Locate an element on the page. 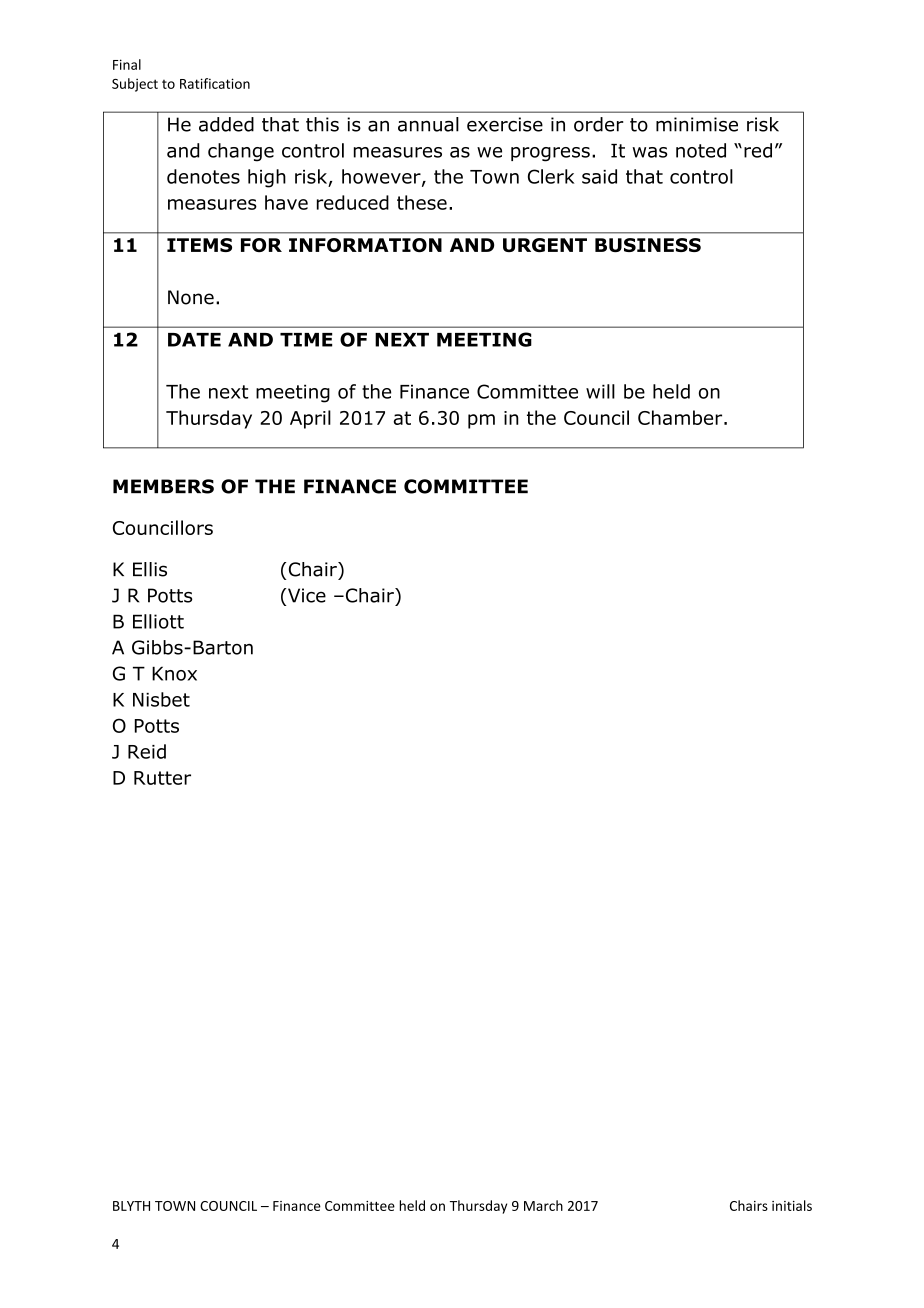 The width and height of the page is (924, 1308). will is located at coordinates (600, 391).
